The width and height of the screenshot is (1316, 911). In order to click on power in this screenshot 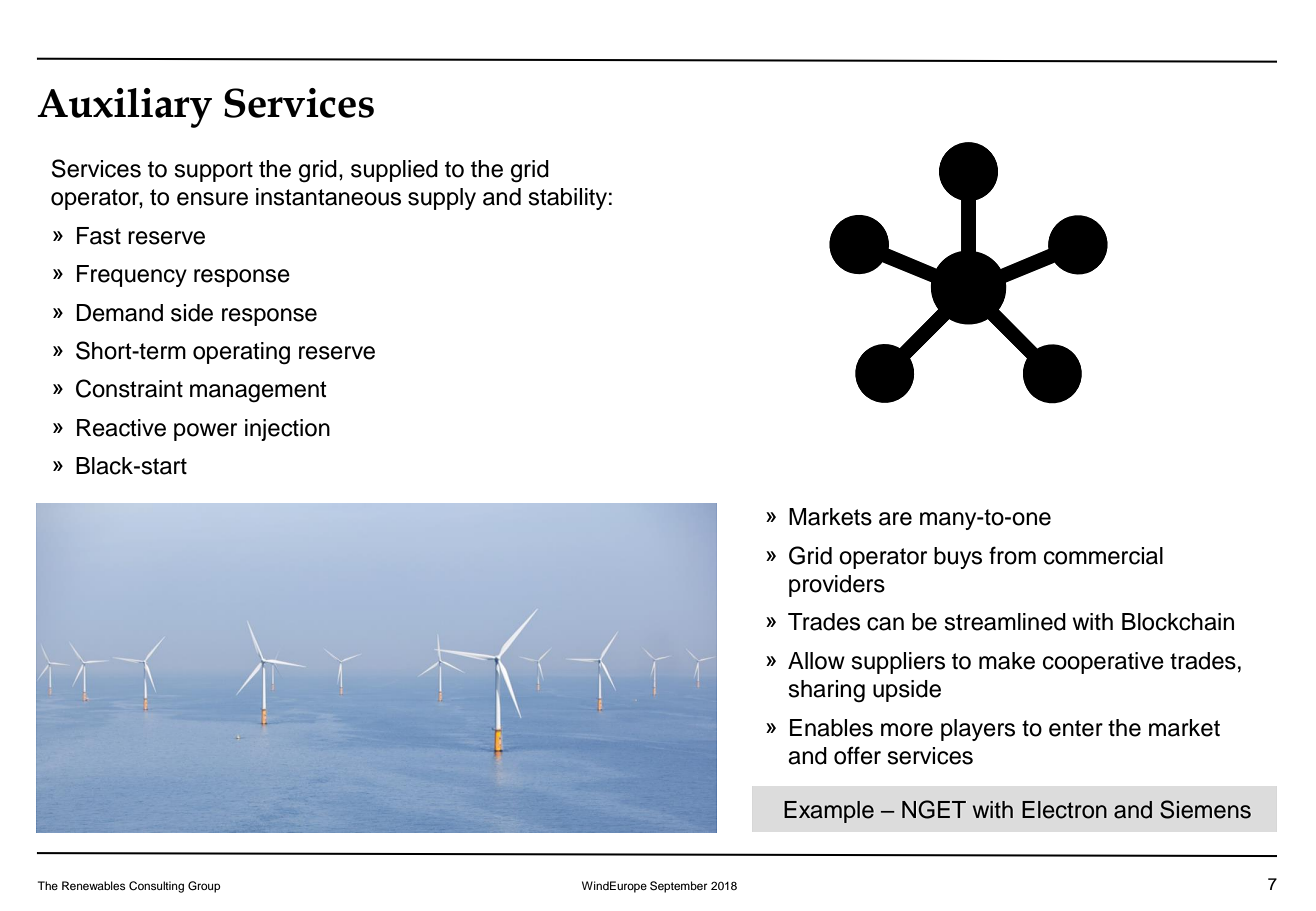, I will do `click(205, 432)`.
